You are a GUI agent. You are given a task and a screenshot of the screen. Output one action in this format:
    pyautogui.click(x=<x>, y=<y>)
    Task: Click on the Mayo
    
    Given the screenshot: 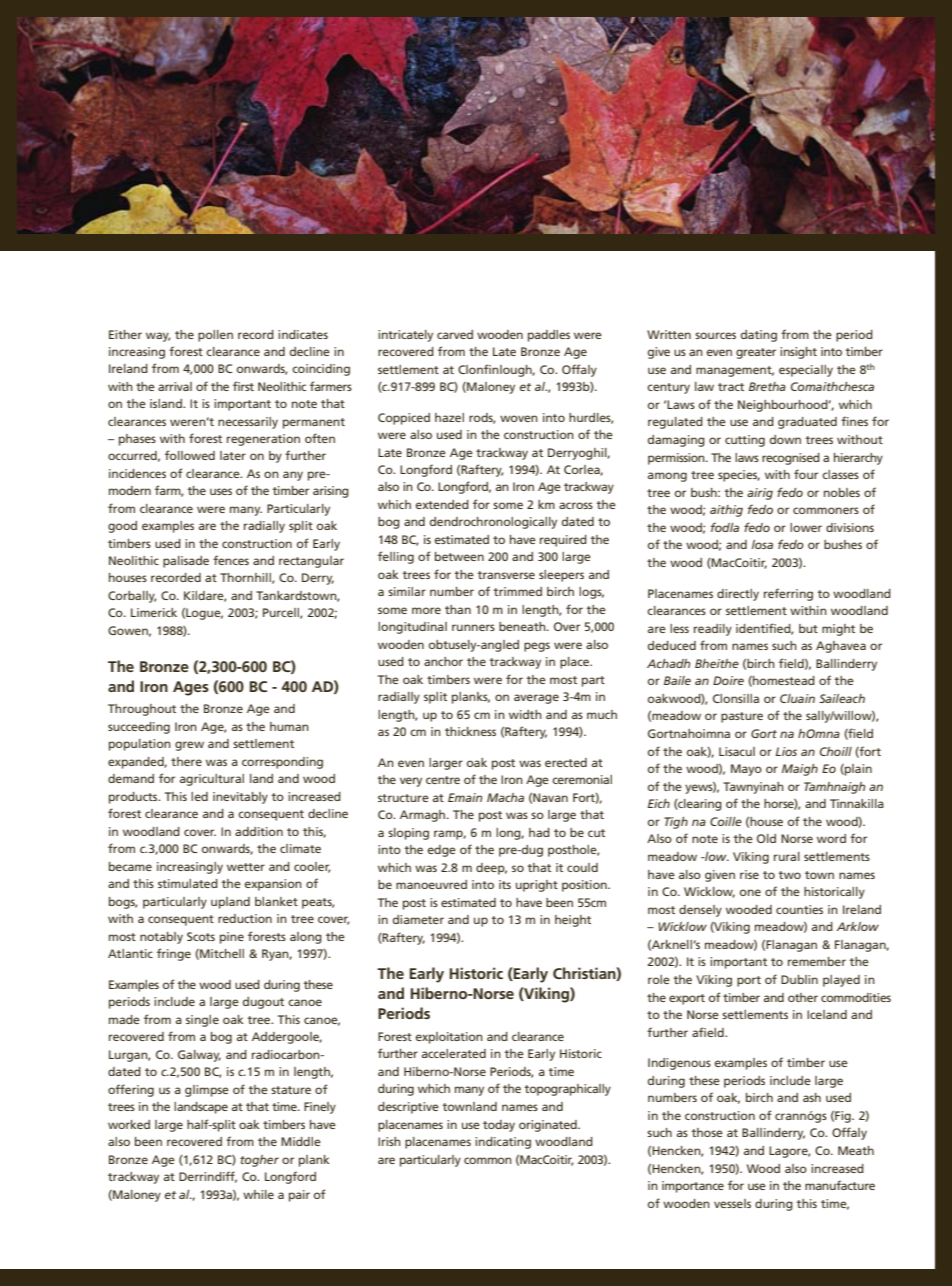 What is the action you would take?
    pyautogui.click(x=746, y=770)
